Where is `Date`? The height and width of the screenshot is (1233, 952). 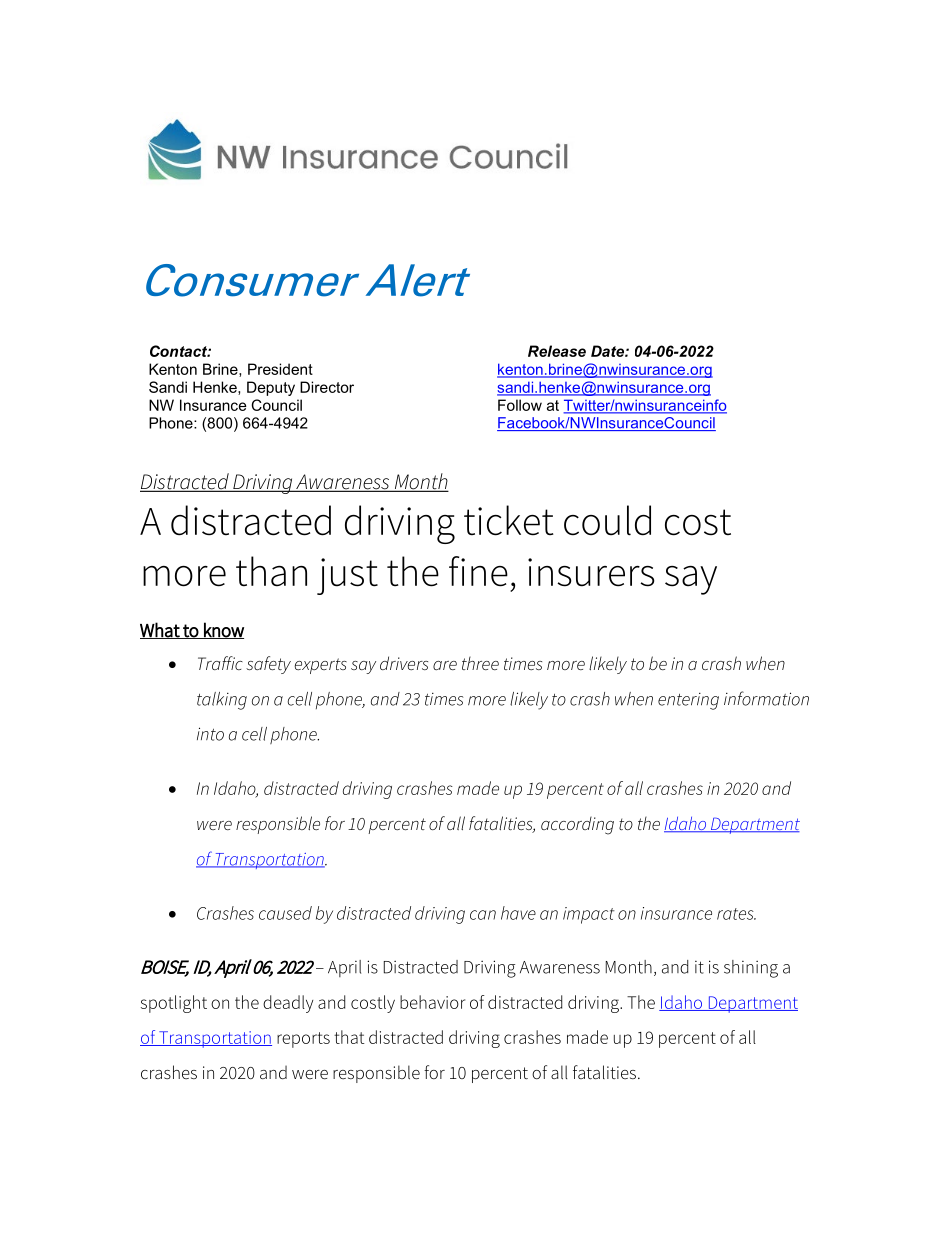
Date is located at coordinates (608, 351).
